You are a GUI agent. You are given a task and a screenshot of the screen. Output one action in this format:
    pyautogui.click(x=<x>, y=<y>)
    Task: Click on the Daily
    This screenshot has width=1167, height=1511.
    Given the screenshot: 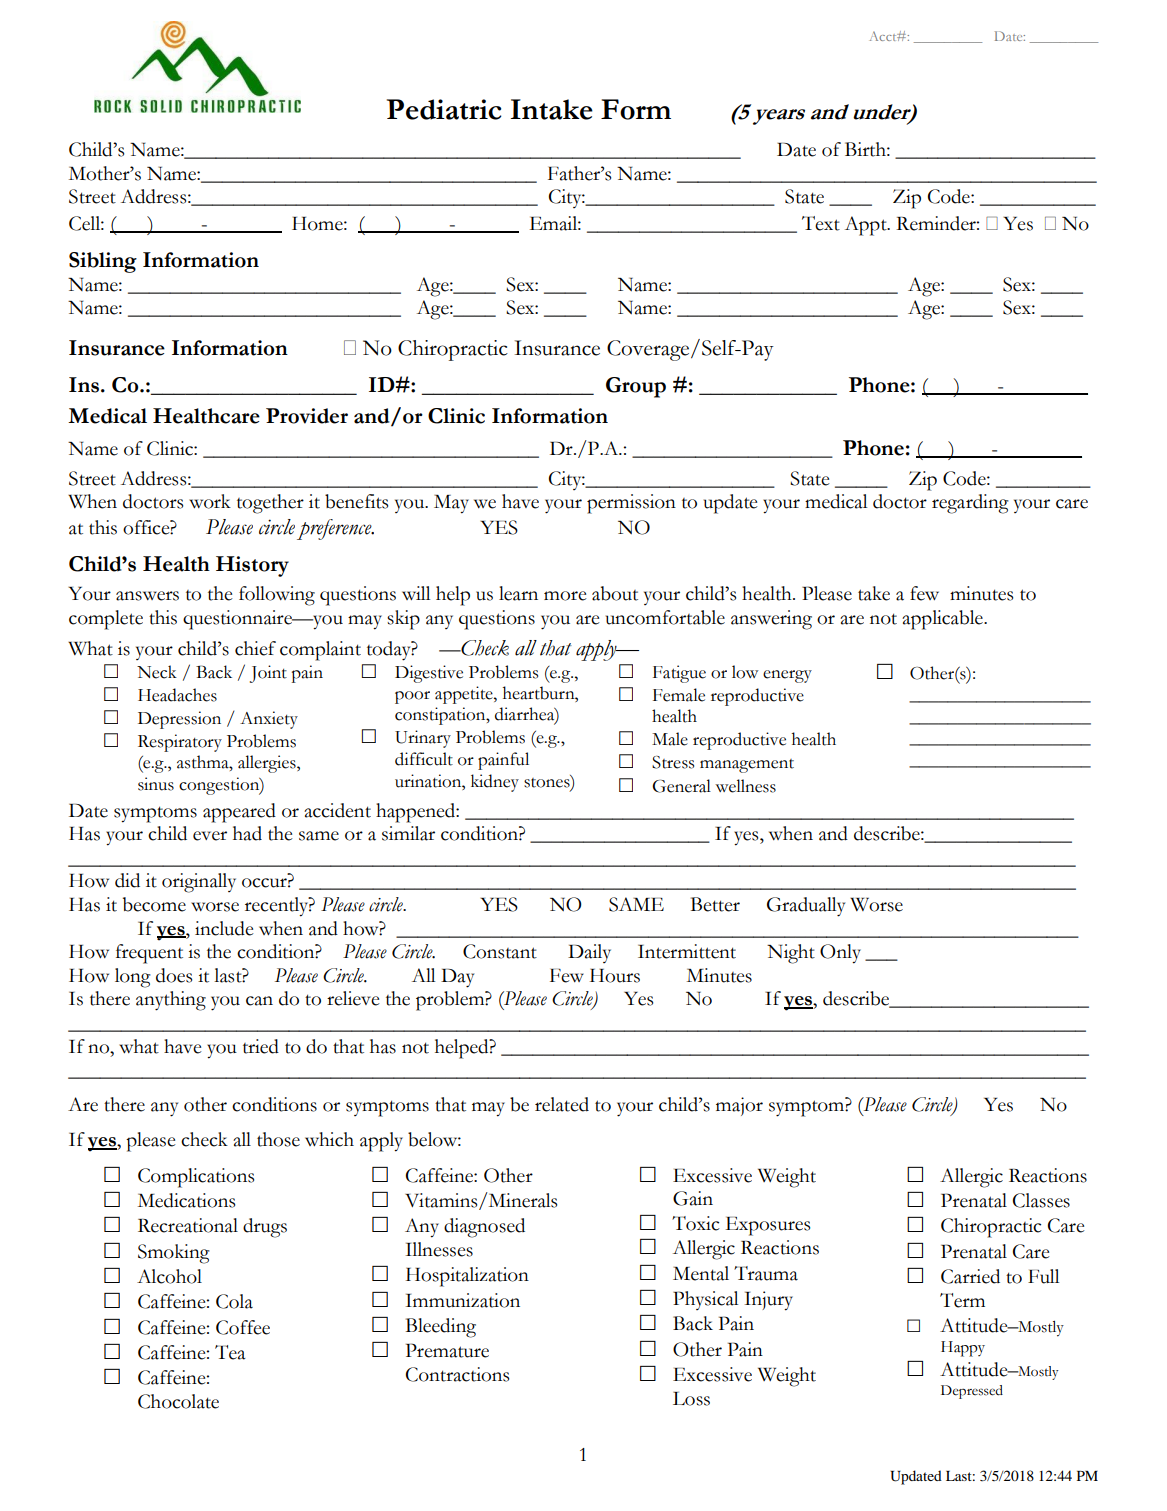 What is the action you would take?
    pyautogui.click(x=589, y=953)
